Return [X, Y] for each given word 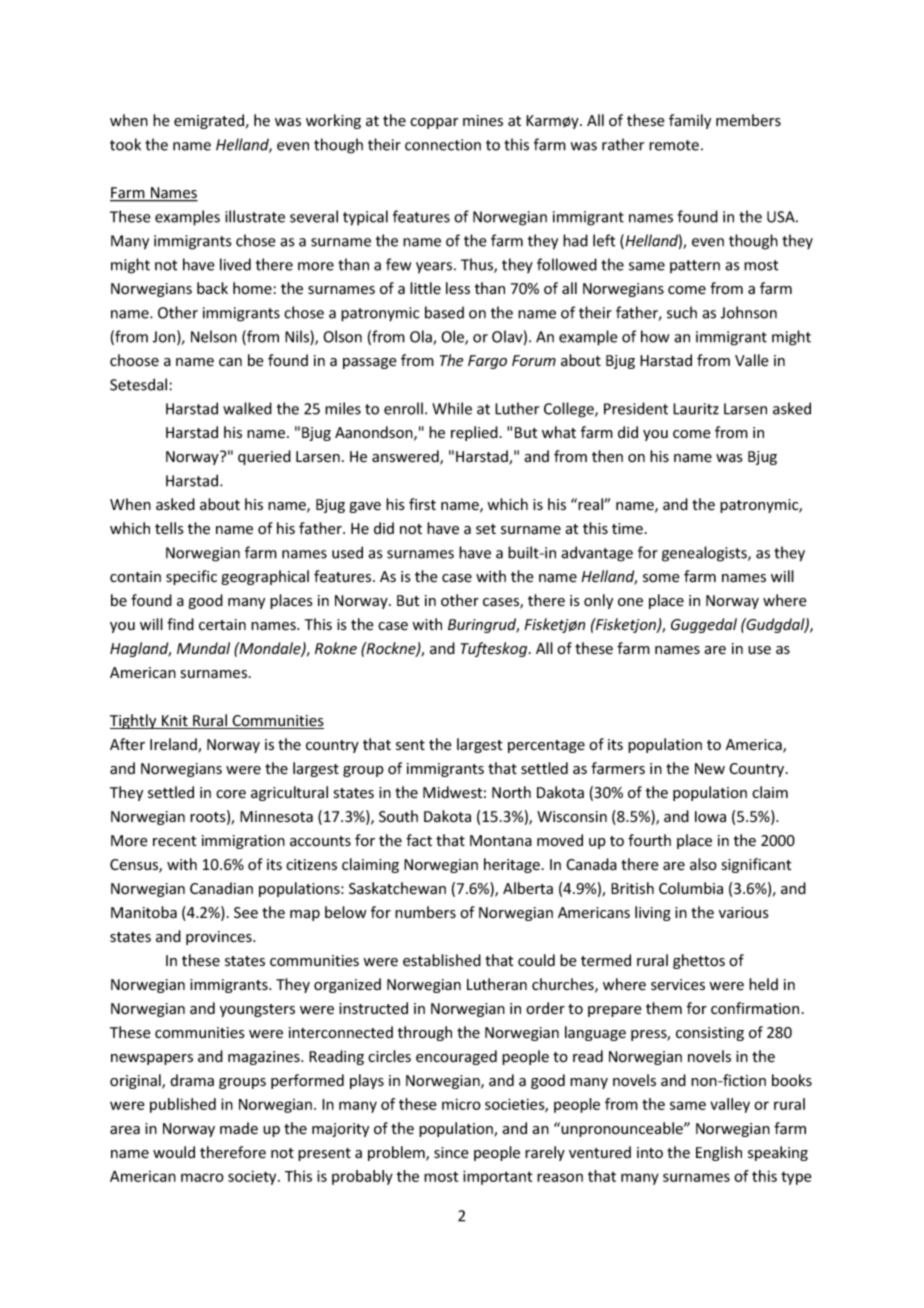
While [452, 408]
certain [222, 624]
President [636, 408]
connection [443, 145]
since [451, 1152]
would [174, 1152]
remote [674, 145]
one [630, 602]
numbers [425, 912]
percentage [546, 746]
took [125, 144]
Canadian [221, 888]
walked [247, 408]
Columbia [691, 888]
